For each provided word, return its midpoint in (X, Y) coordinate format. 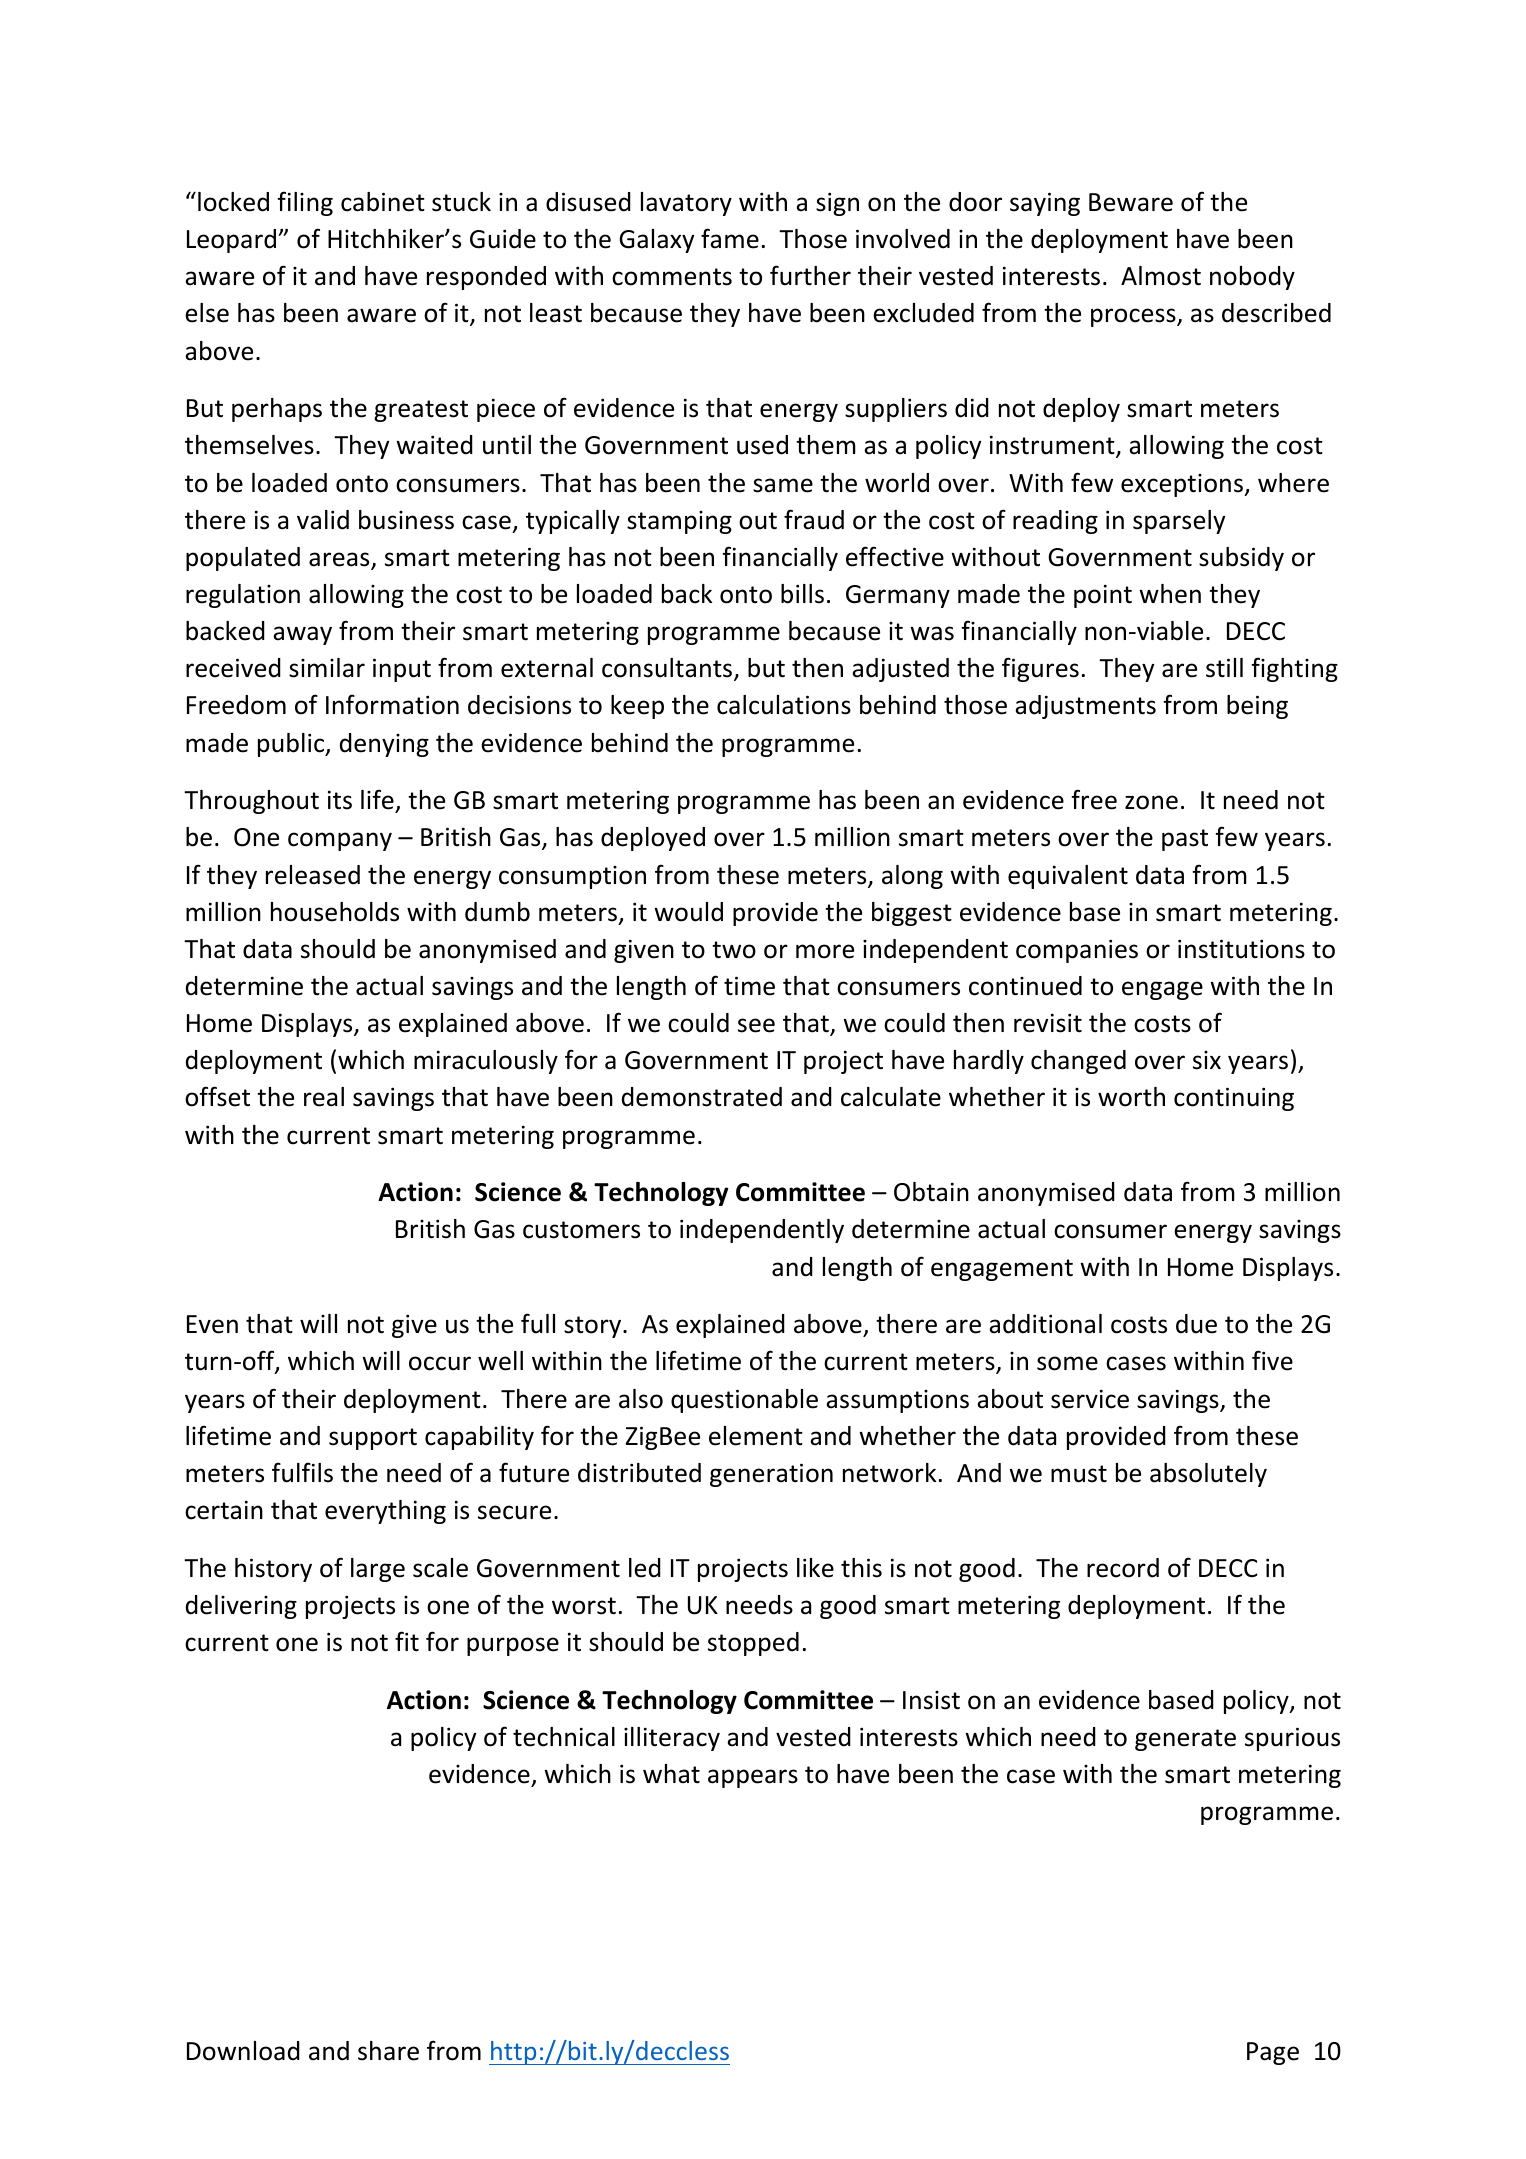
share (388, 2051)
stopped (753, 1644)
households (335, 912)
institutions (1241, 949)
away (302, 635)
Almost (1161, 276)
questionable (744, 1401)
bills (802, 594)
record (1123, 1568)
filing (305, 203)
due (1196, 1324)
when (1170, 594)
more (825, 951)
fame (730, 238)
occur (440, 1363)
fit (407, 1641)
